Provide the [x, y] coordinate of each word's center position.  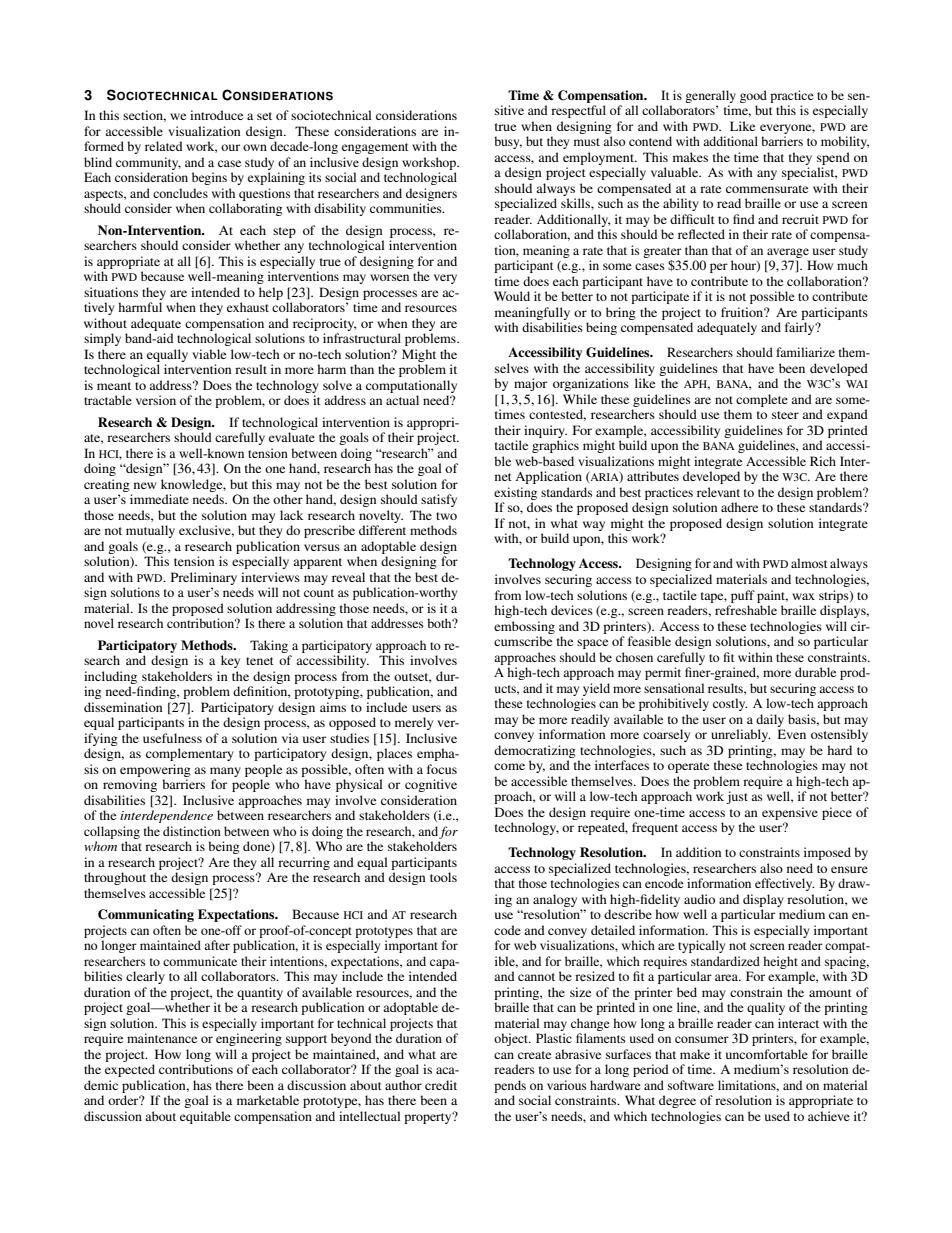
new [145, 485]
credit [441, 1085]
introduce [216, 115]
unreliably [741, 735]
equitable [205, 1117]
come [509, 766]
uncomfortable [767, 1054]
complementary [190, 754]
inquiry [545, 431]
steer [785, 415]
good [753, 96]
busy [508, 142]
